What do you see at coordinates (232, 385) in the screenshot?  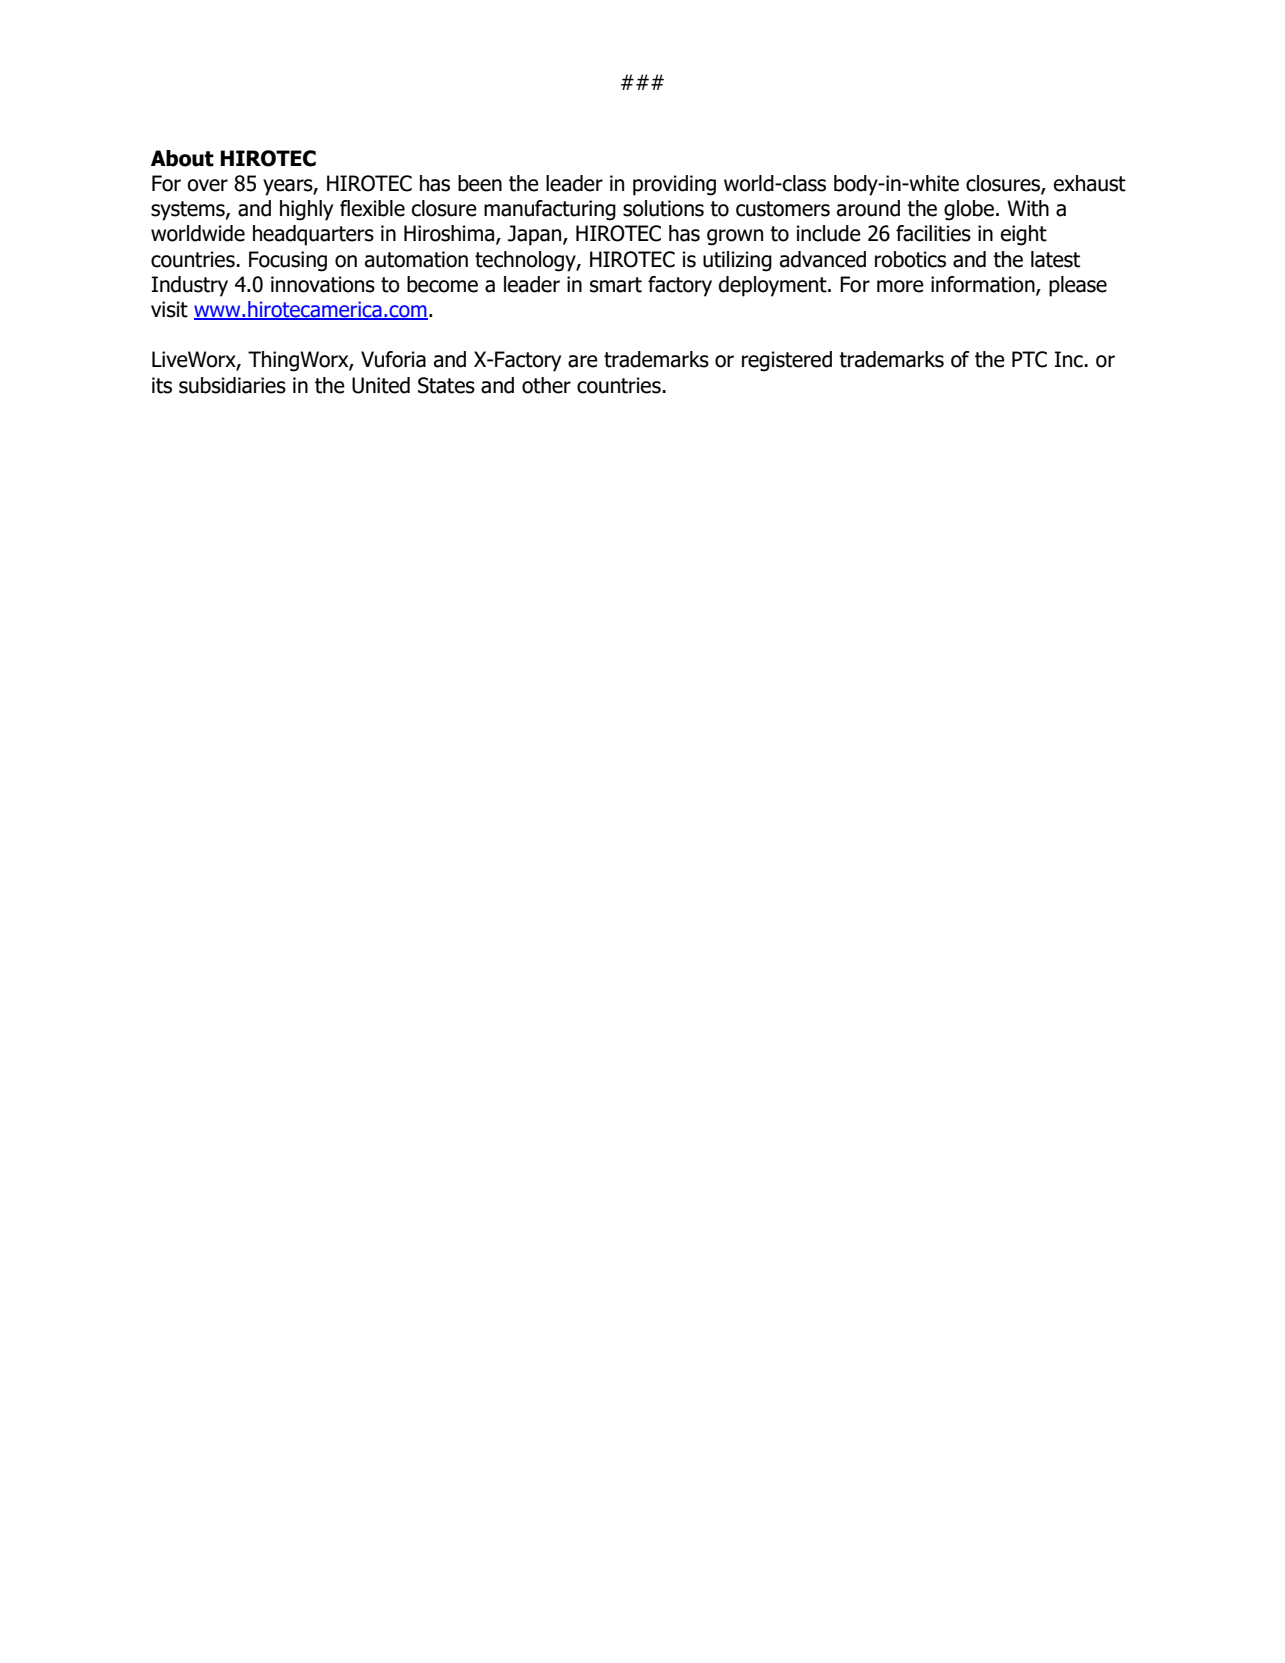 I see `subsidiaries` at bounding box center [232, 385].
